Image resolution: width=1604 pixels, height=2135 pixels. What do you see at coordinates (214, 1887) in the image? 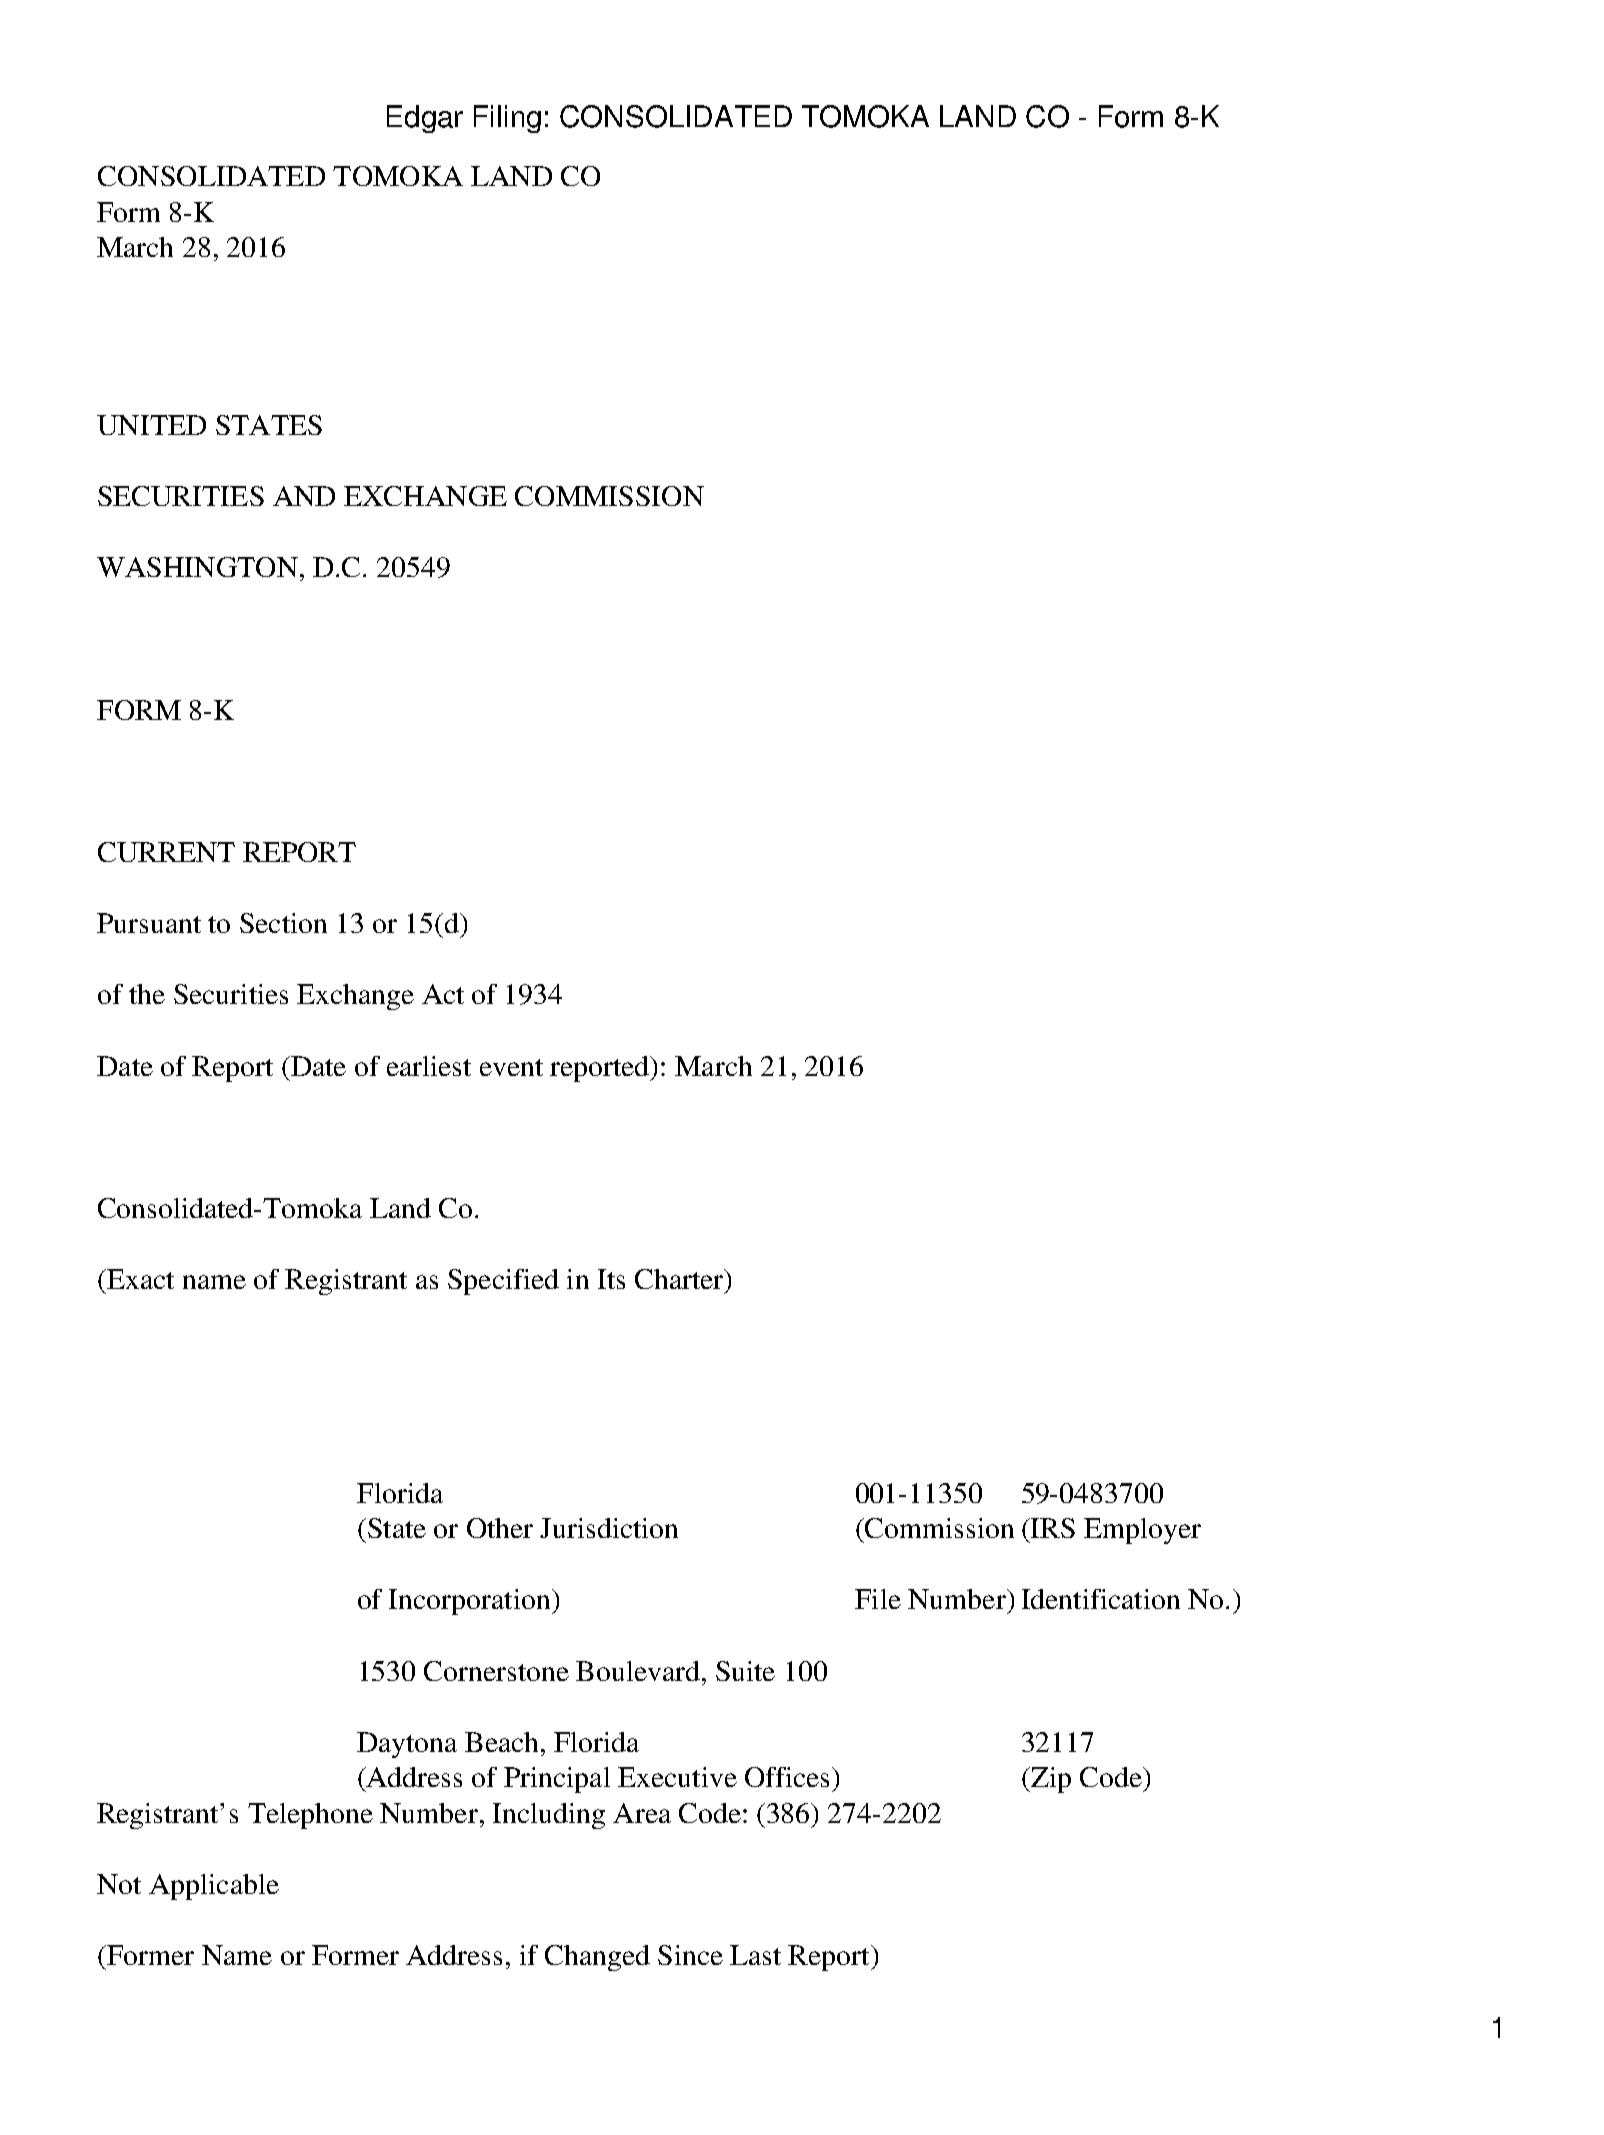
I see `Applicable` at bounding box center [214, 1887].
